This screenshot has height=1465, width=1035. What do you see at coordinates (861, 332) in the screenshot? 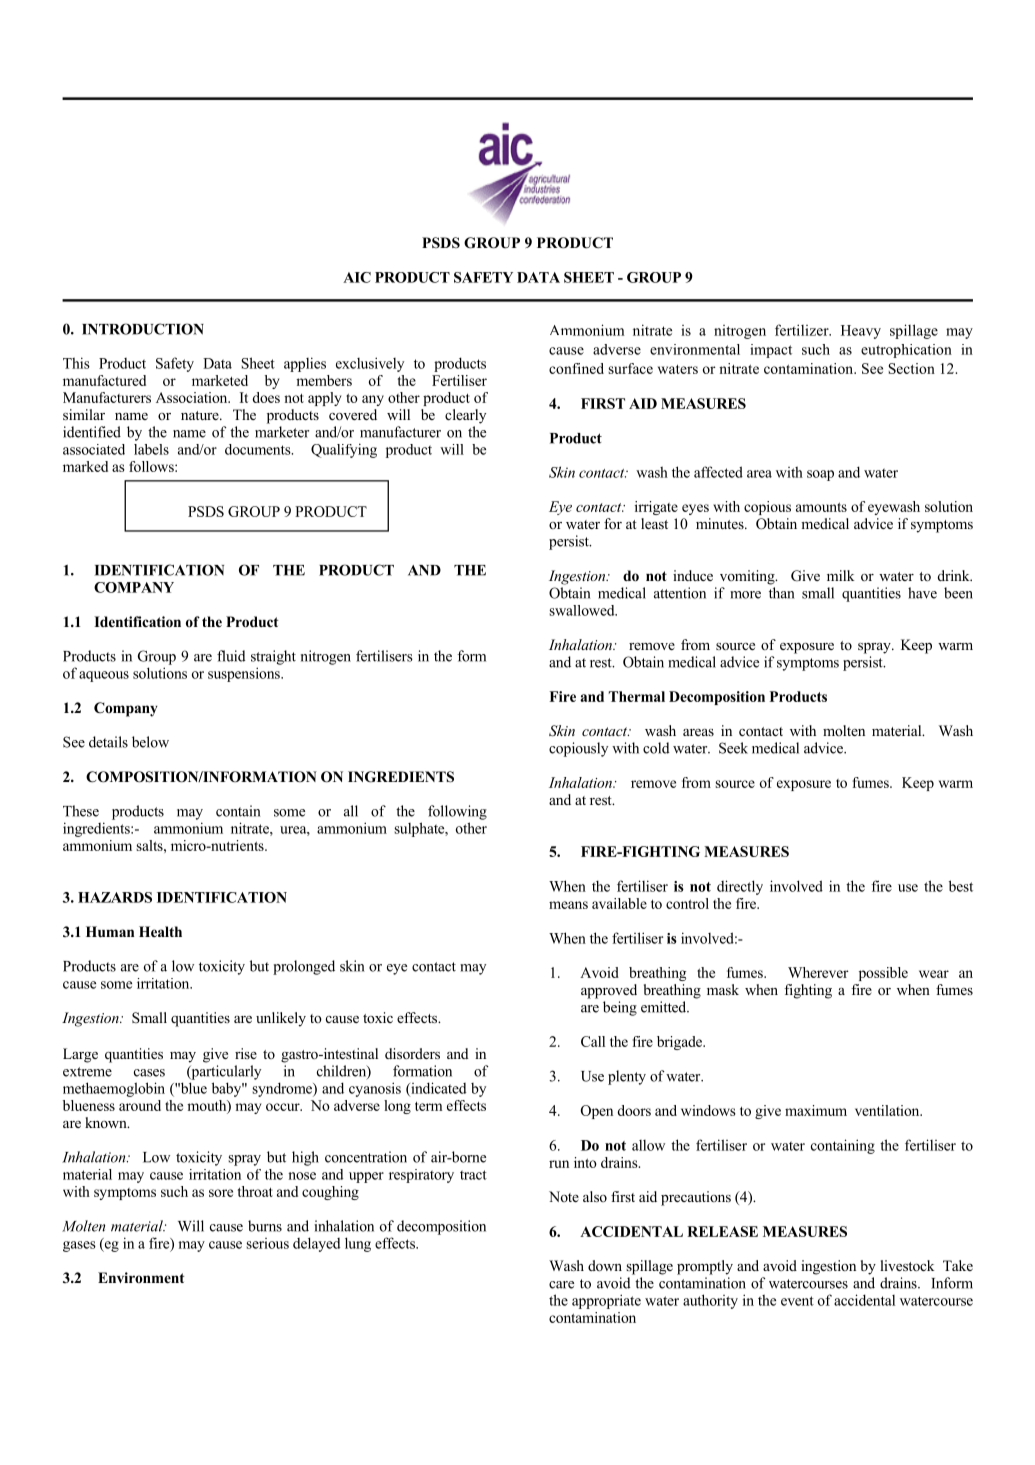
I see `Heavy` at bounding box center [861, 332].
